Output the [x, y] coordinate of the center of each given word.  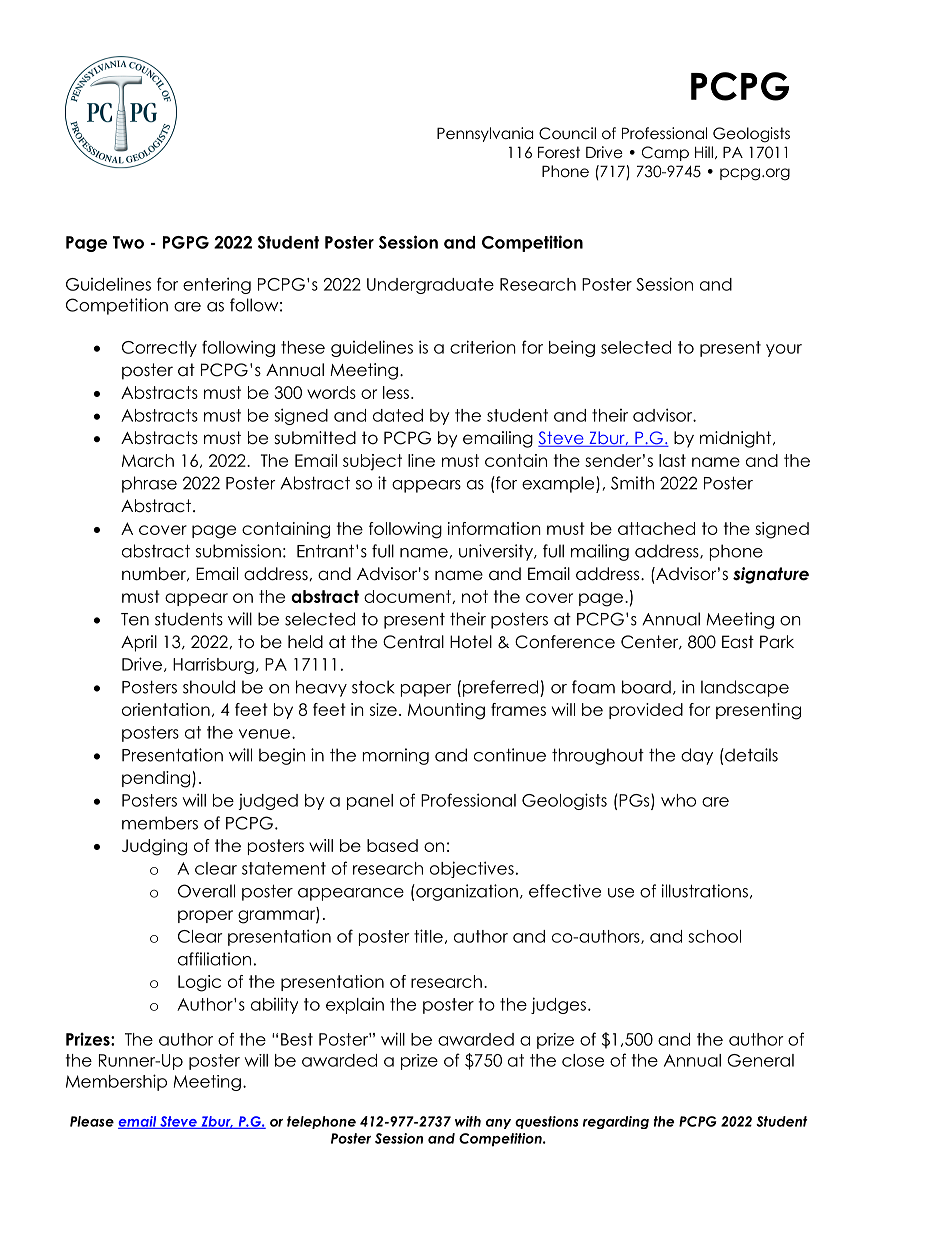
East [738, 642]
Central [413, 642]
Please [92, 1121]
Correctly [159, 349]
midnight [737, 439]
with [468, 1121]
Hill [704, 152]
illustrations [705, 891]
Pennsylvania [485, 134]
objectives [472, 869]
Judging [154, 847]
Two [128, 242]
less [396, 392]
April [139, 643]
